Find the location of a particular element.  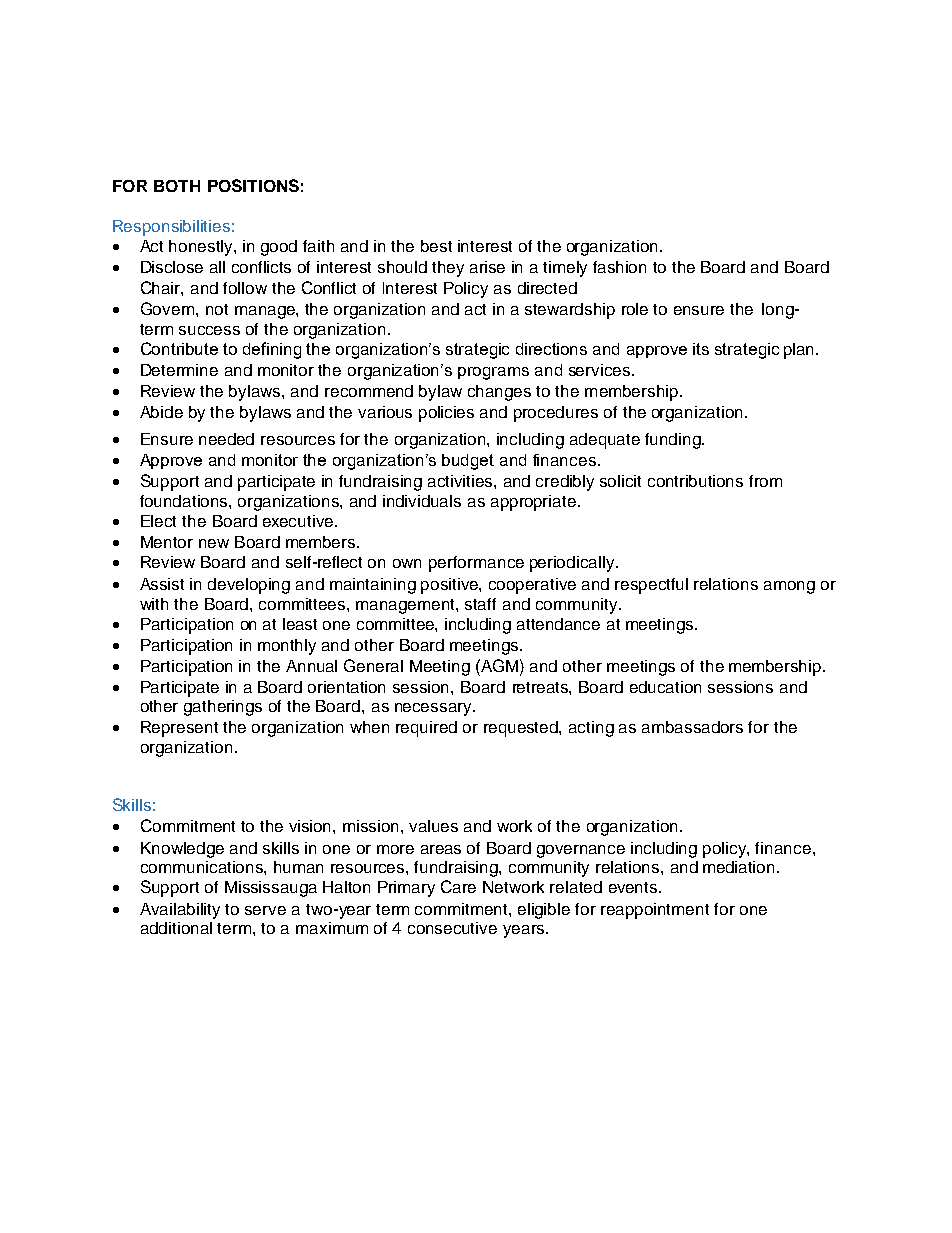

POSITIONS is located at coordinates (253, 185).
